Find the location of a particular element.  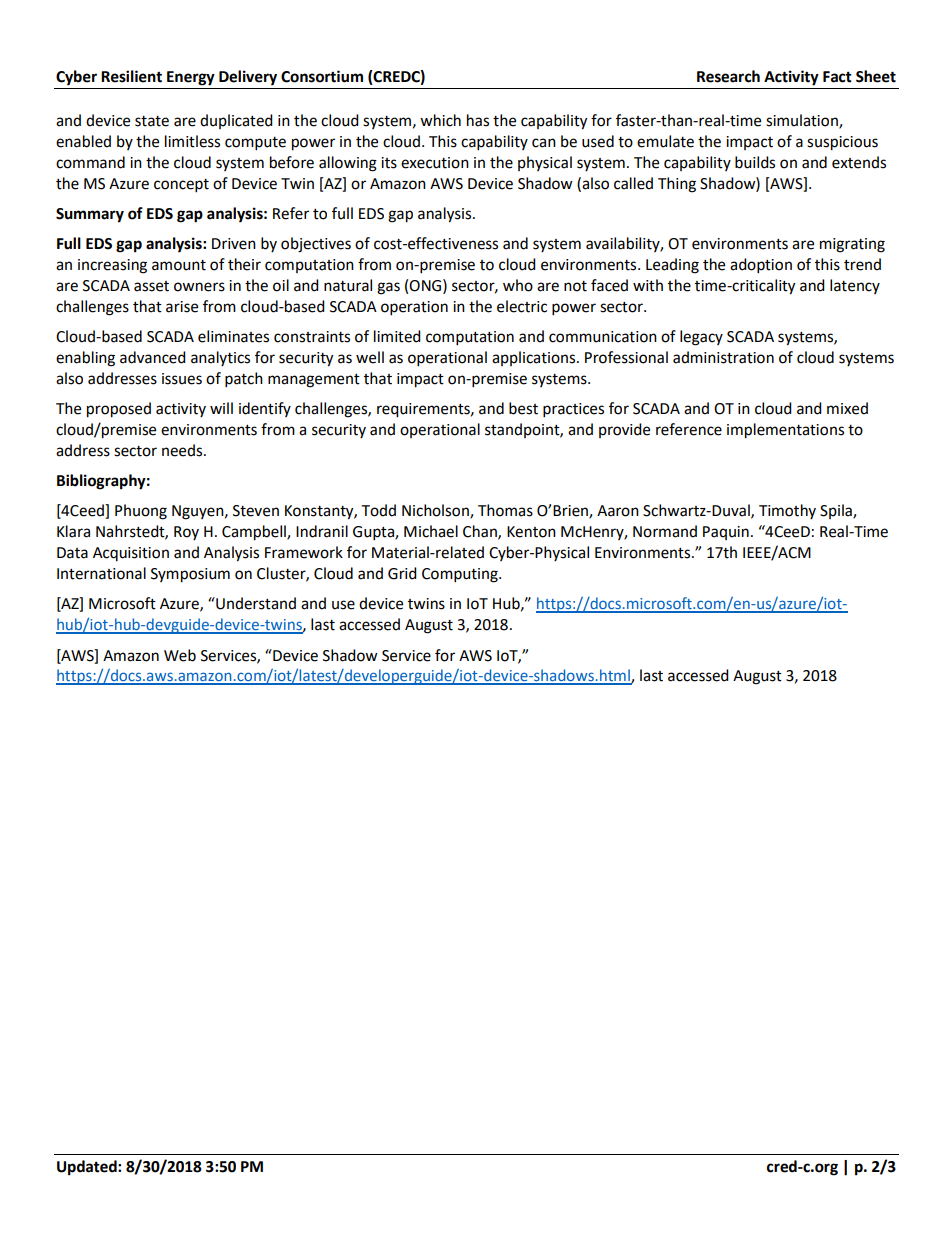

Web is located at coordinates (180, 655).
